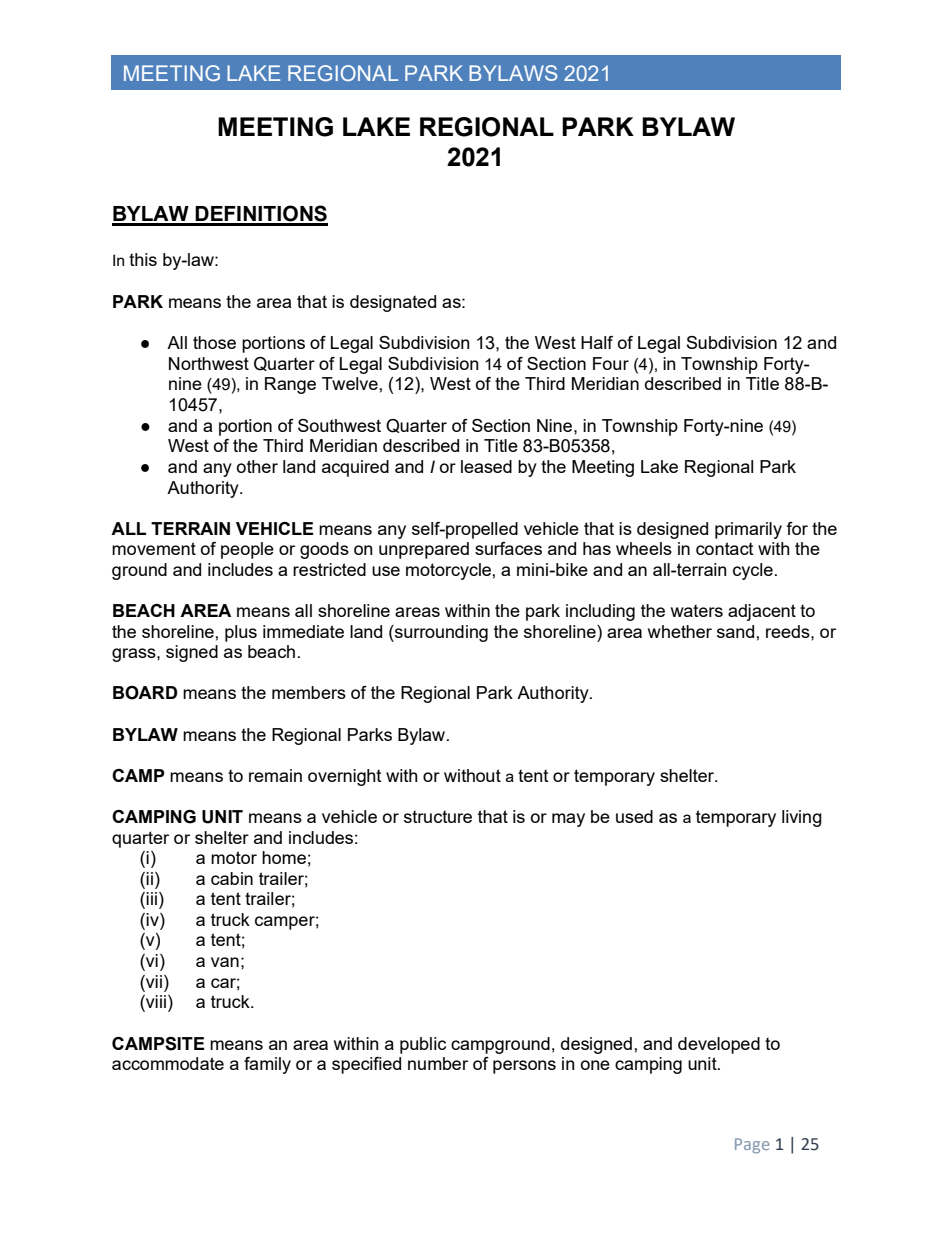 This screenshot has width=952, height=1233. I want to click on number, so click(438, 1063).
